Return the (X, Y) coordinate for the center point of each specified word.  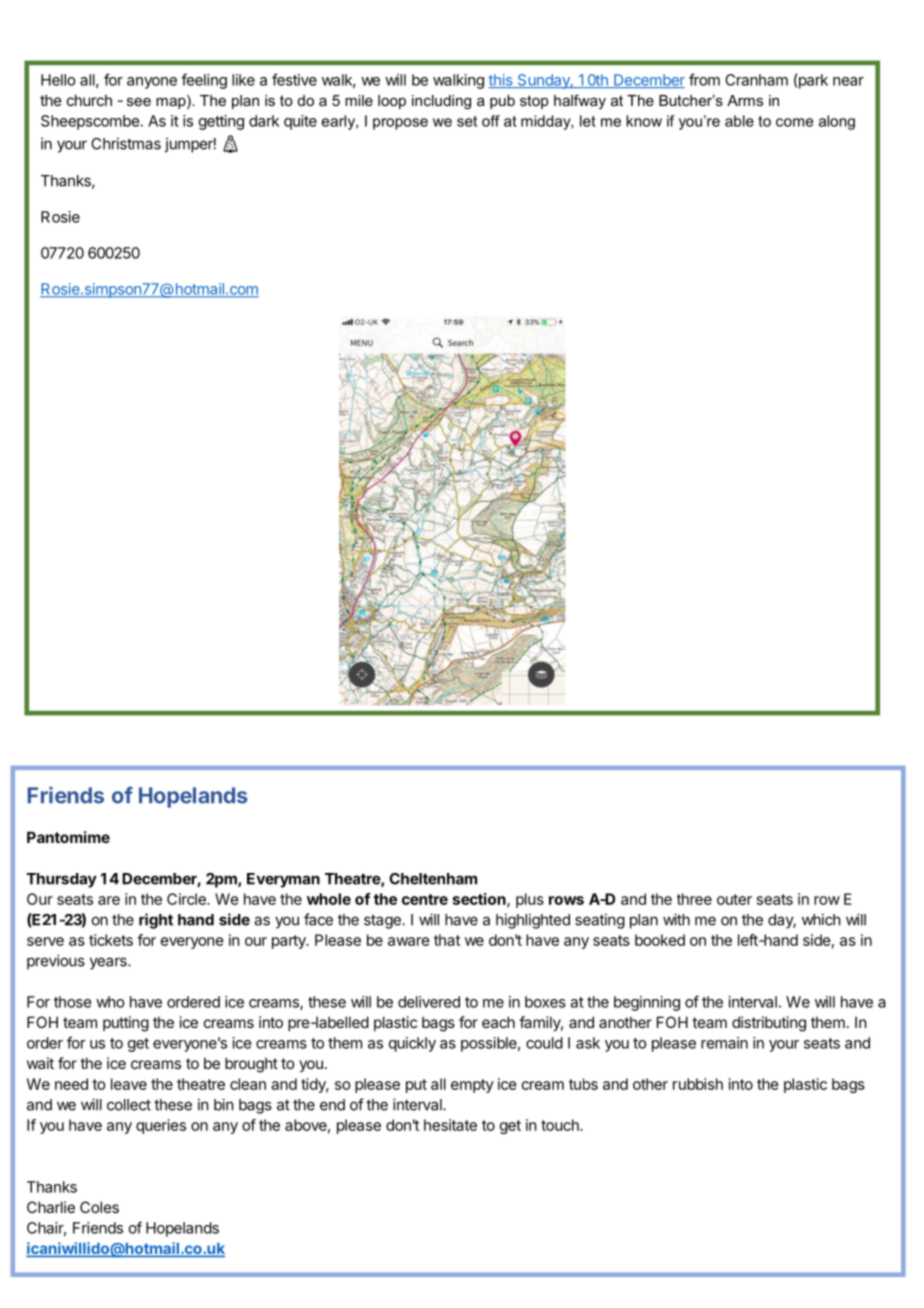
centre (425, 899)
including (441, 102)
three (694, 899)
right (156, 921)
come (794, 122)
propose (400, 124)
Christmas (126, 143)
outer (734, 899)
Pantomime (68, 837)
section (480, 900)
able (739, 121)
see (139, 102)
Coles (99, 1207)
